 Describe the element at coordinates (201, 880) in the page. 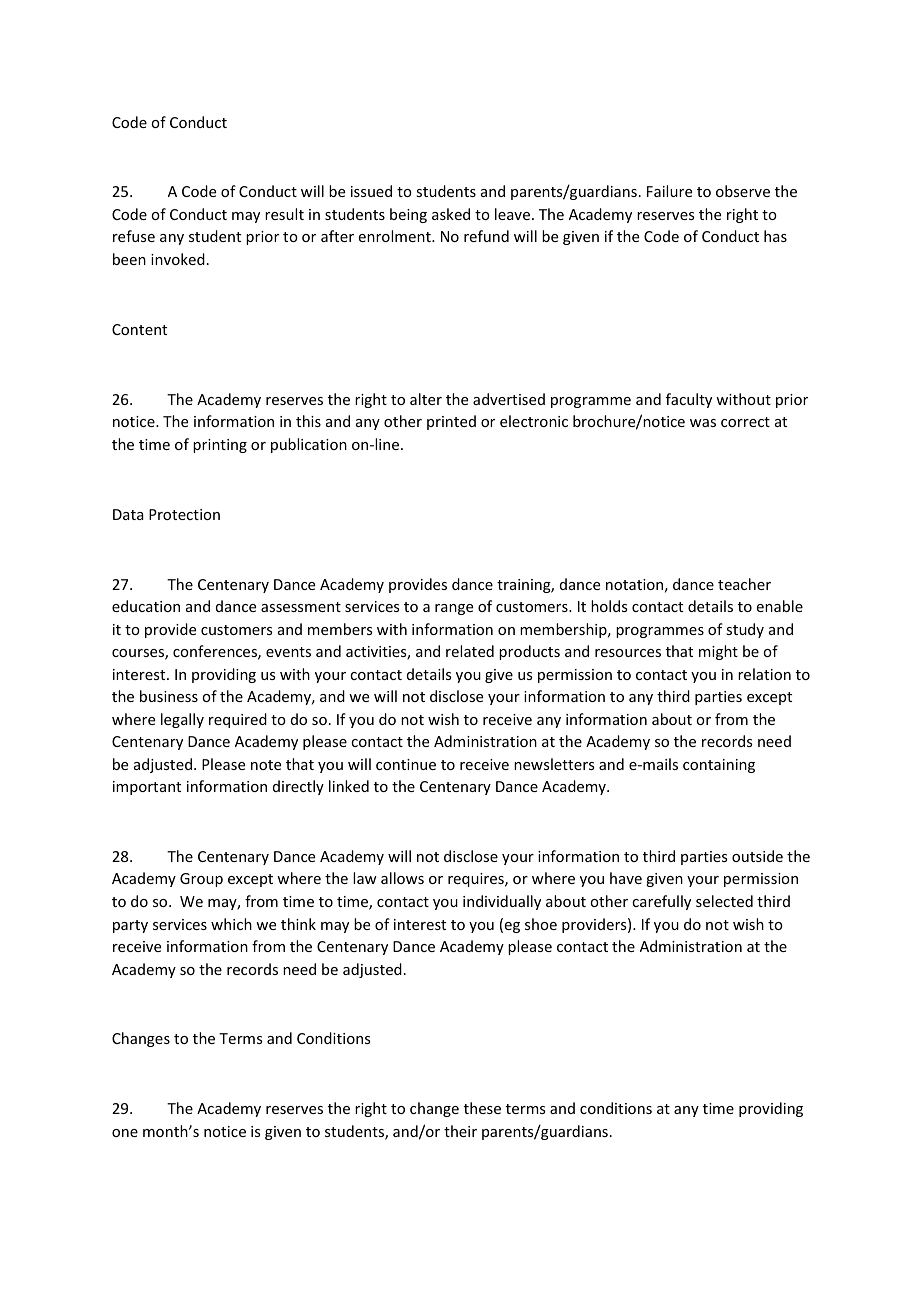

I see `Group` at that location.
